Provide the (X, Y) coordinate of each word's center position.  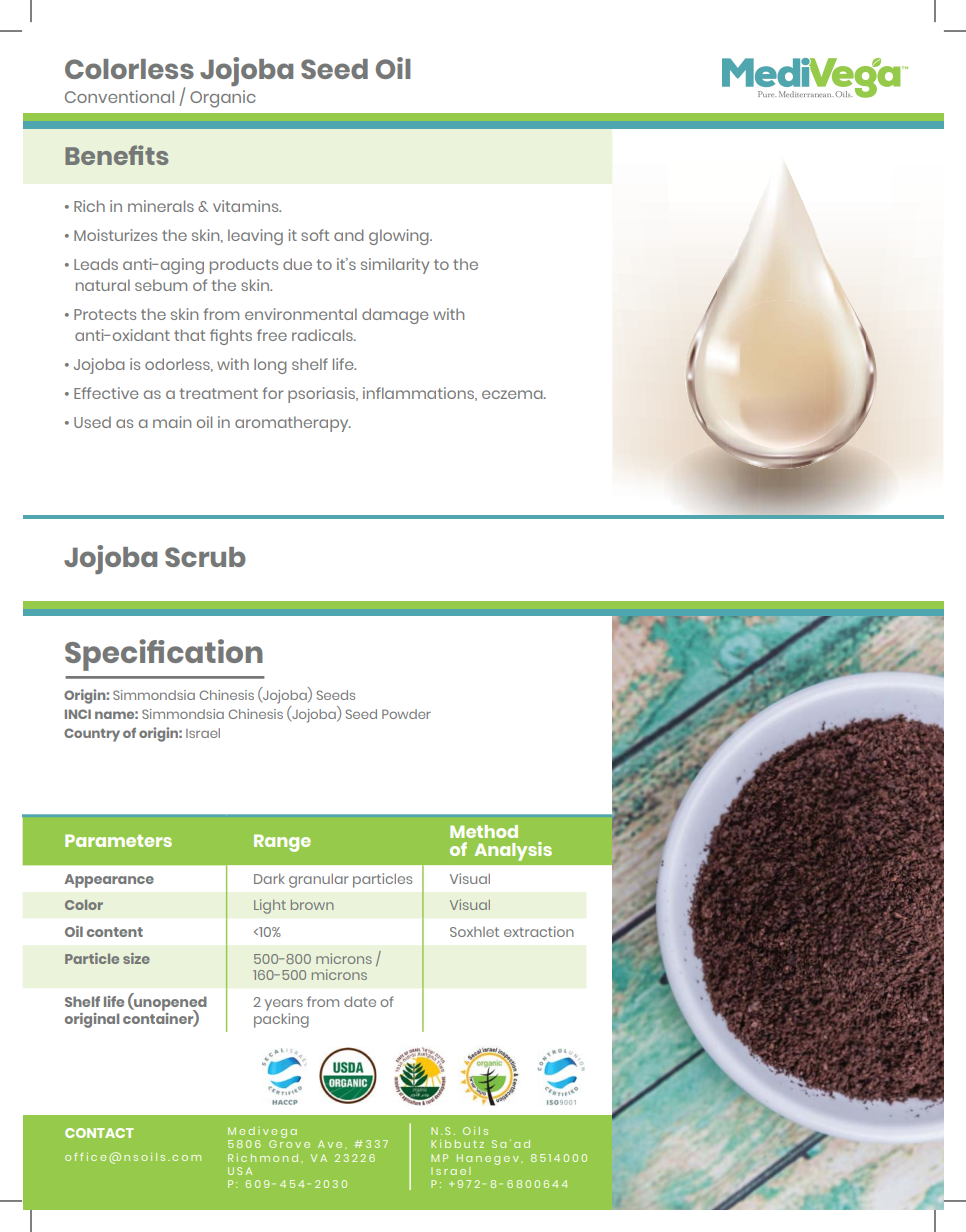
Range (282, 843)
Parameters (118, 840)
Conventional (119, 96)
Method (484, 831)
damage (395, 316)
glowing (400, 237)
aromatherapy (293, 424)
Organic (223, 99)
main (172, 422)
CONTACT (99, 1133)
